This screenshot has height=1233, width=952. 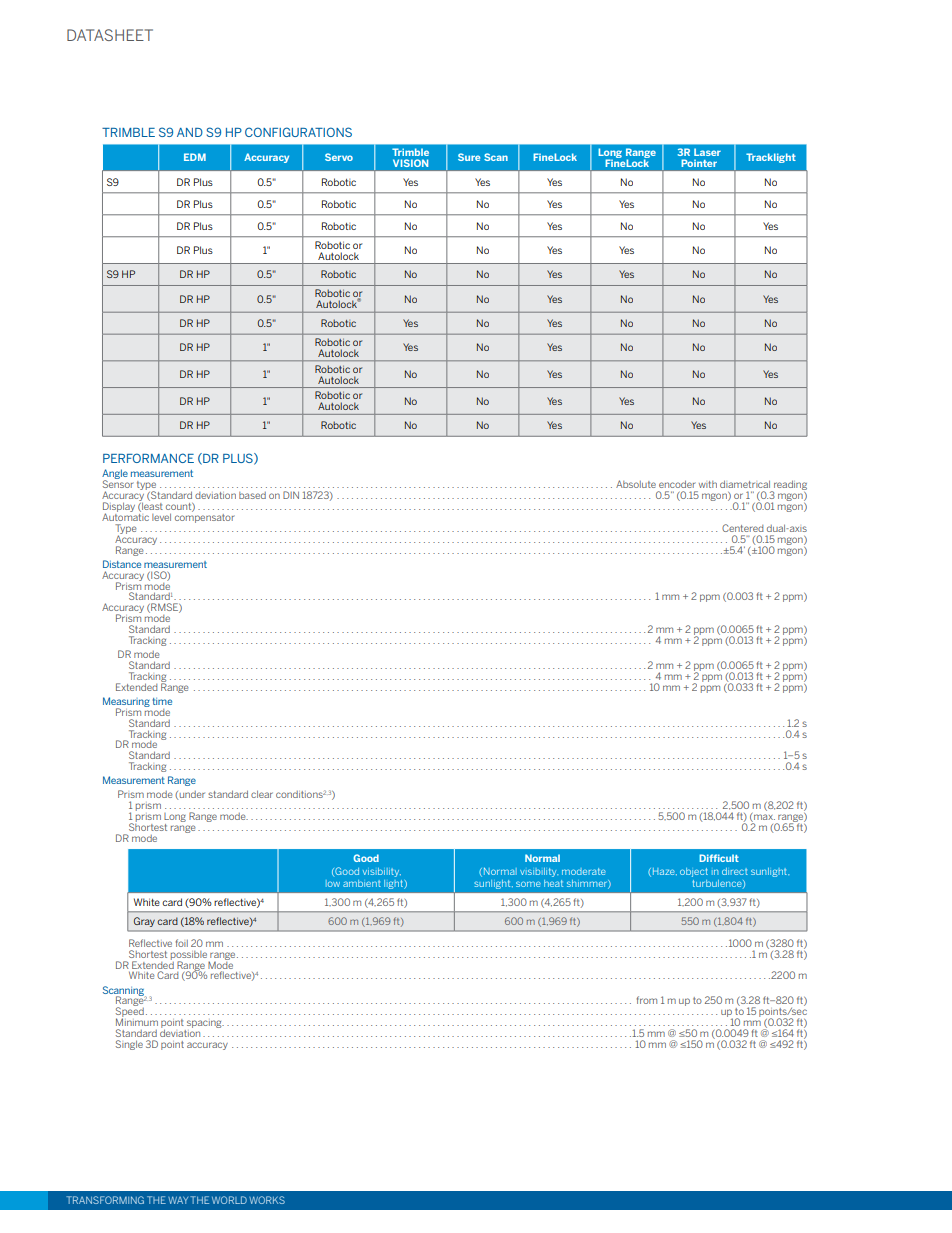 I want to click on PERFORMANCE, so click(x=148, y=458).
